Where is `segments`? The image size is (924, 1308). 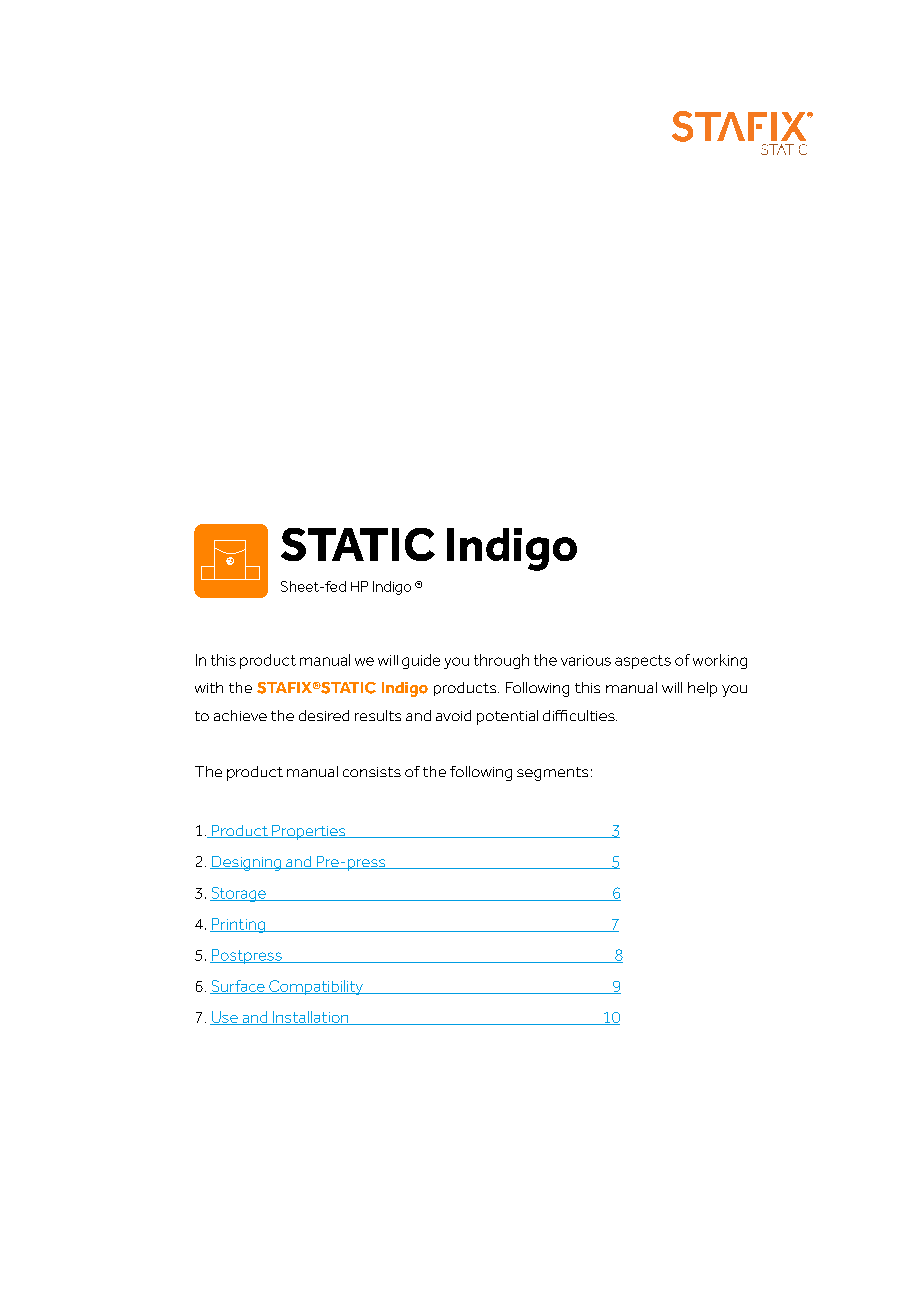 segments is located at coordinates (552, 774).
